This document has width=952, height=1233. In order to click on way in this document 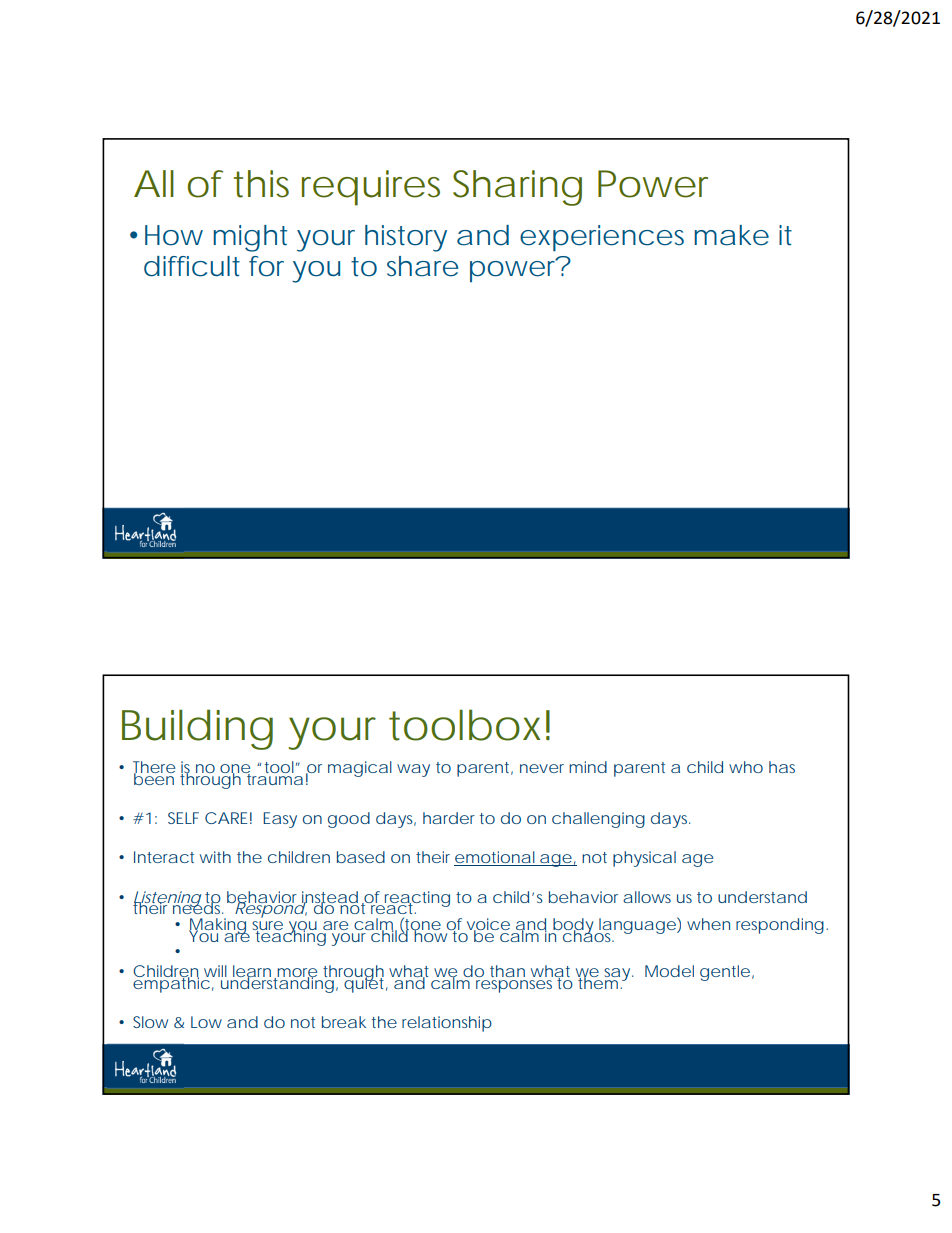, I will do `click(413, 770)`.
